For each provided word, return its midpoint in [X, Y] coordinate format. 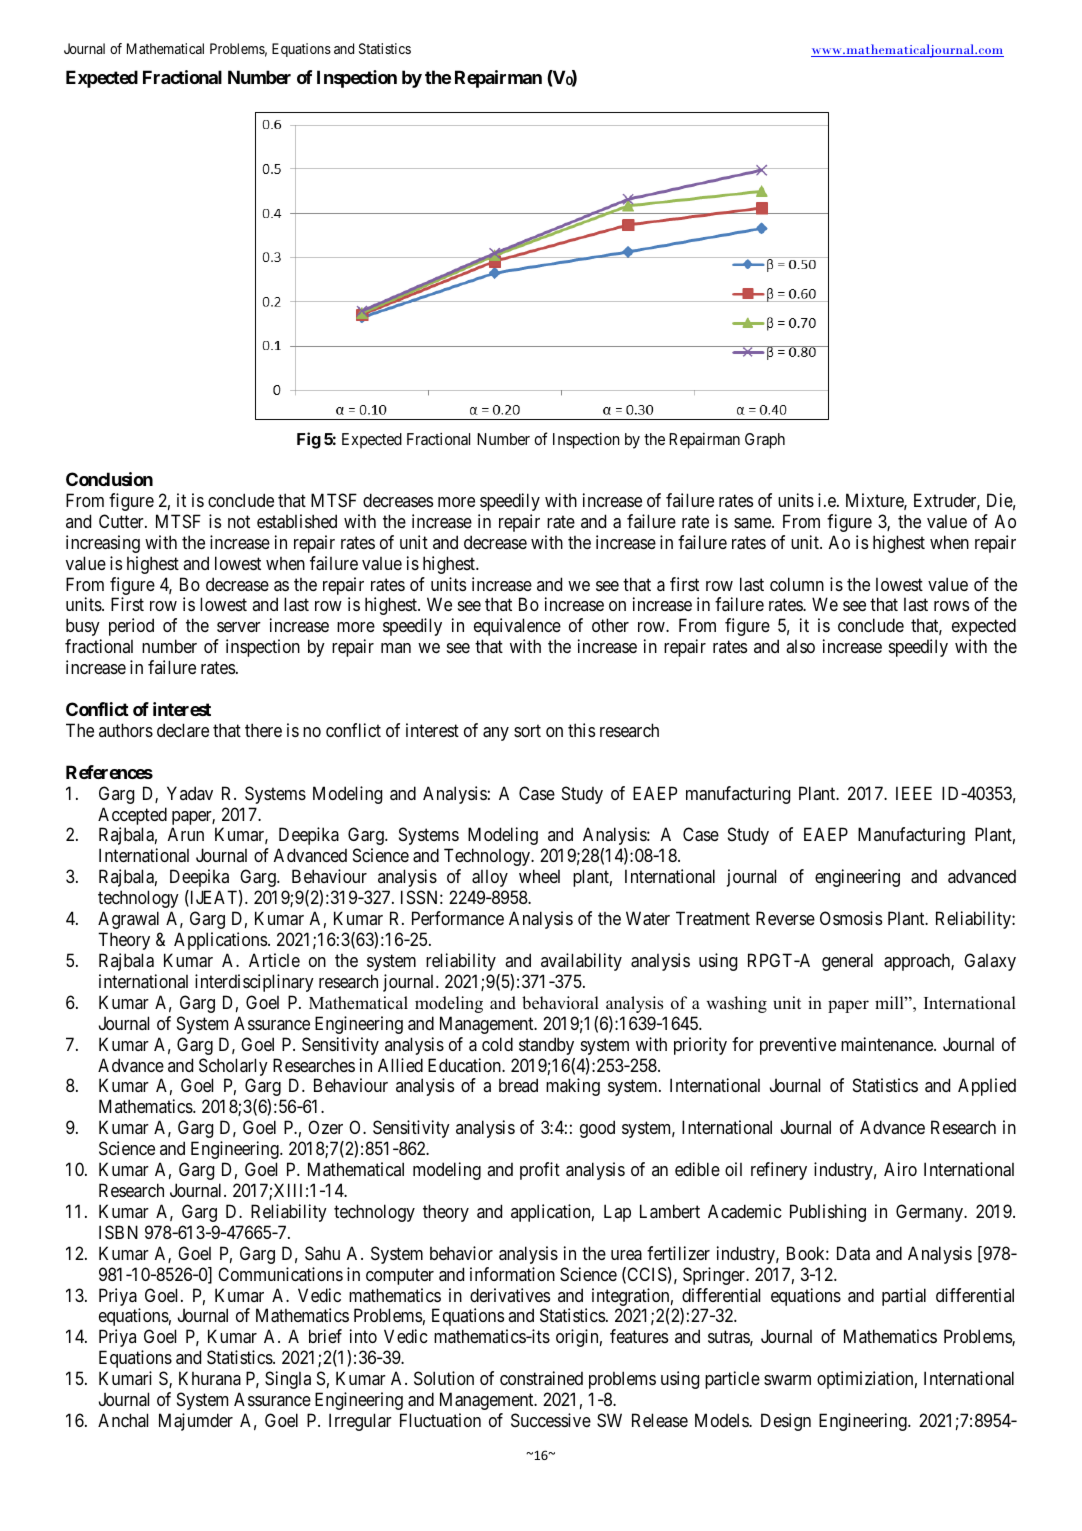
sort [527, 730]
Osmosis [851, 918]
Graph [765, 441]
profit [540, 1171]
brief [325, 1336]
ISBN [118, 1232]
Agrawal [128, 920]
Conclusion [109, 479]
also [800, 646]
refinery [779, 1171]
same [753, 523]
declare [183, 730]
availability [581, 962]
